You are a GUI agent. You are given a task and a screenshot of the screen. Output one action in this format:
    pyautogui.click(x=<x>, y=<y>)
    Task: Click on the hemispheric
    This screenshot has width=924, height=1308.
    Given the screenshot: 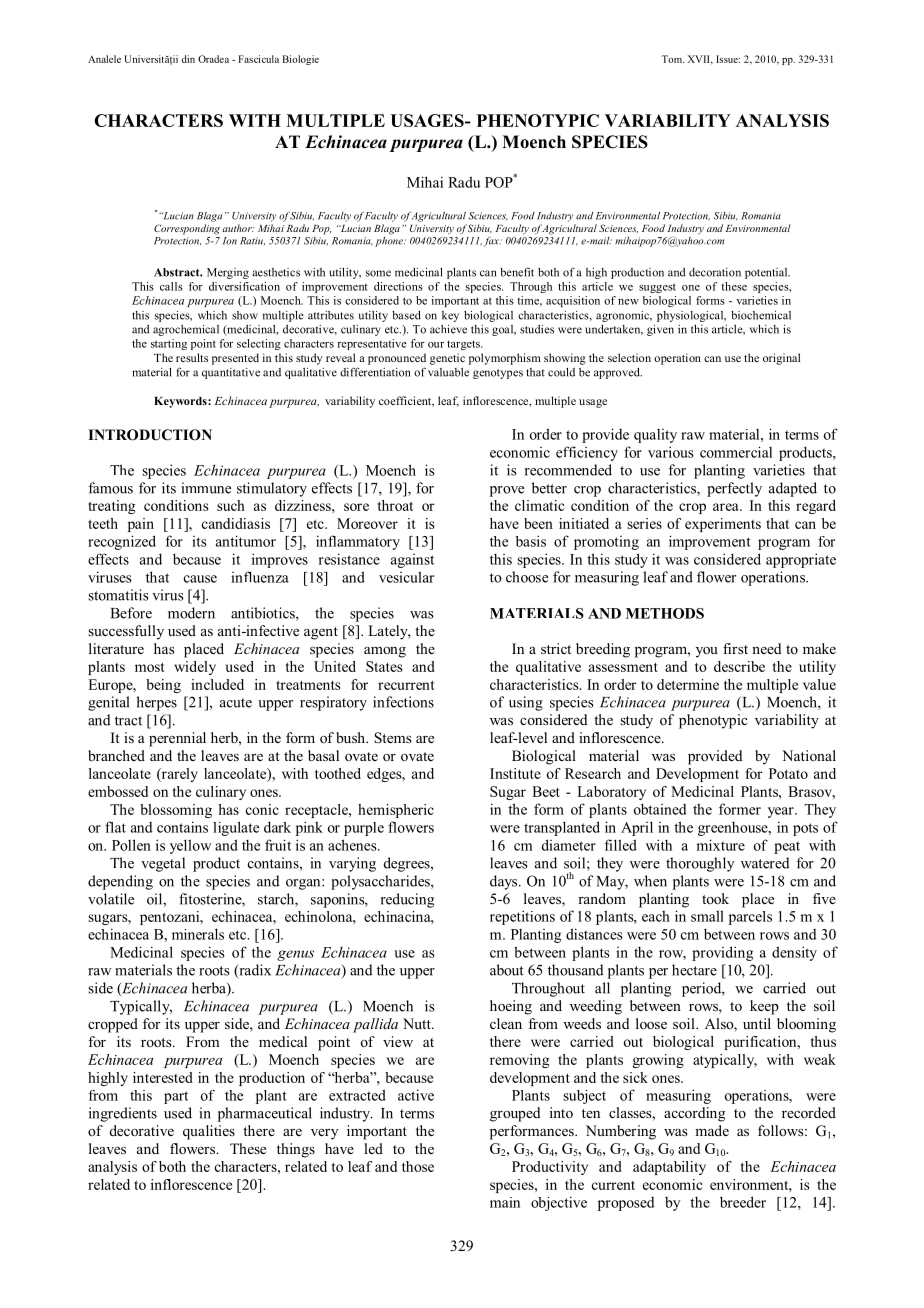 What is the action you would take?
    pyautogui.click(x=396, y=811)
